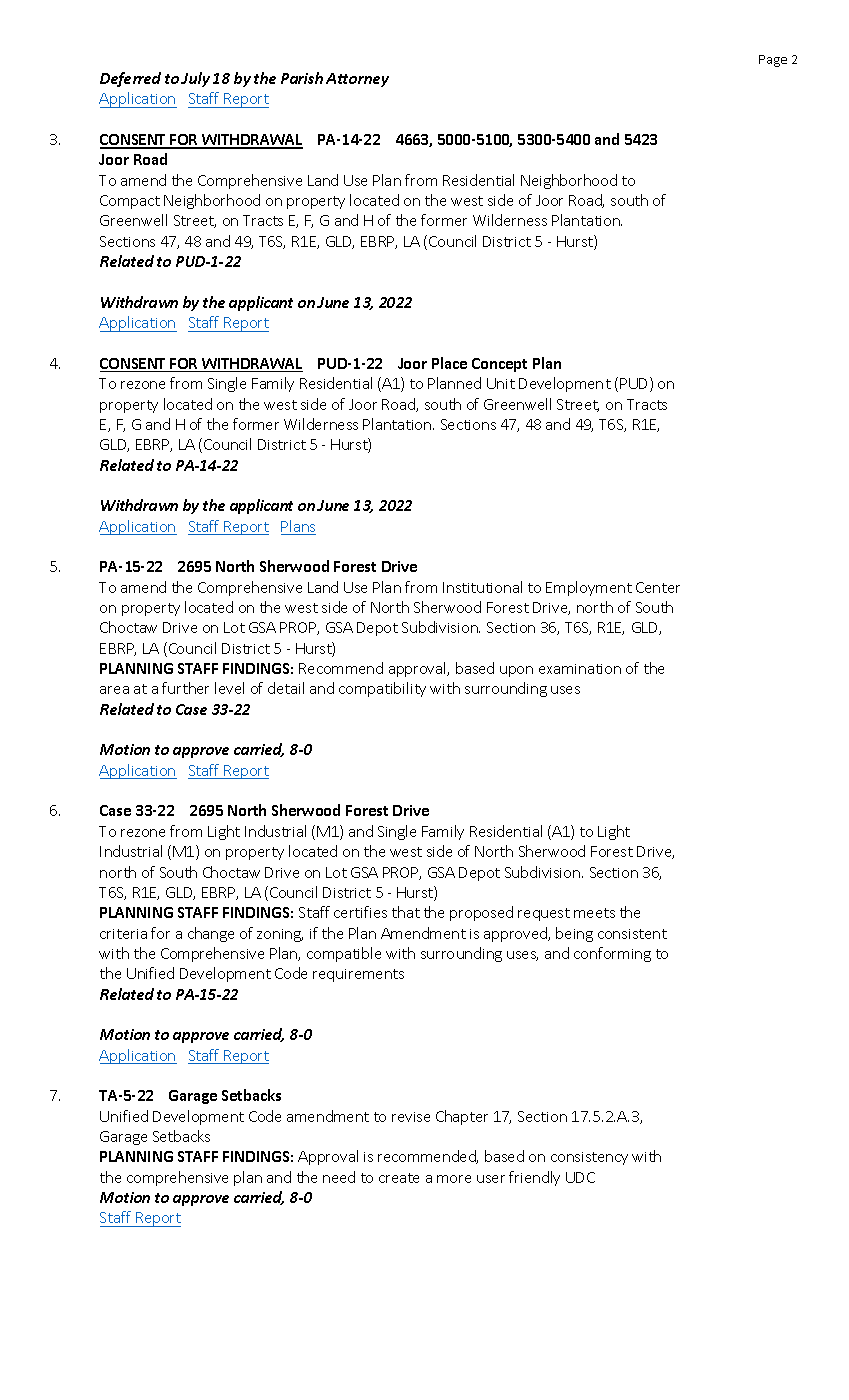 The width and height of the page is (849, 1400). I want to click on change, so click(211, 934).
